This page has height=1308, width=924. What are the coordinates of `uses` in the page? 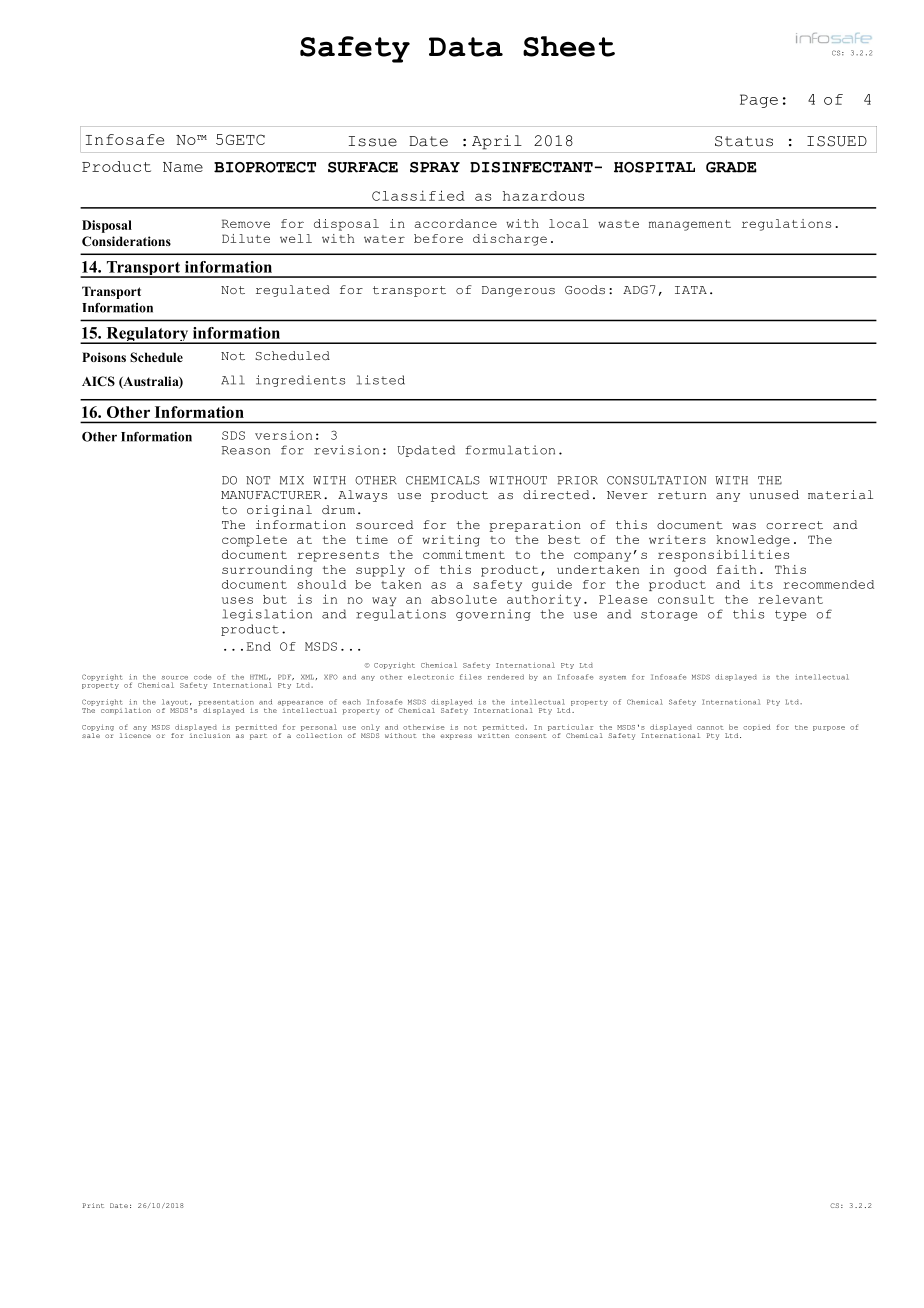 It's located at (237, 600).
